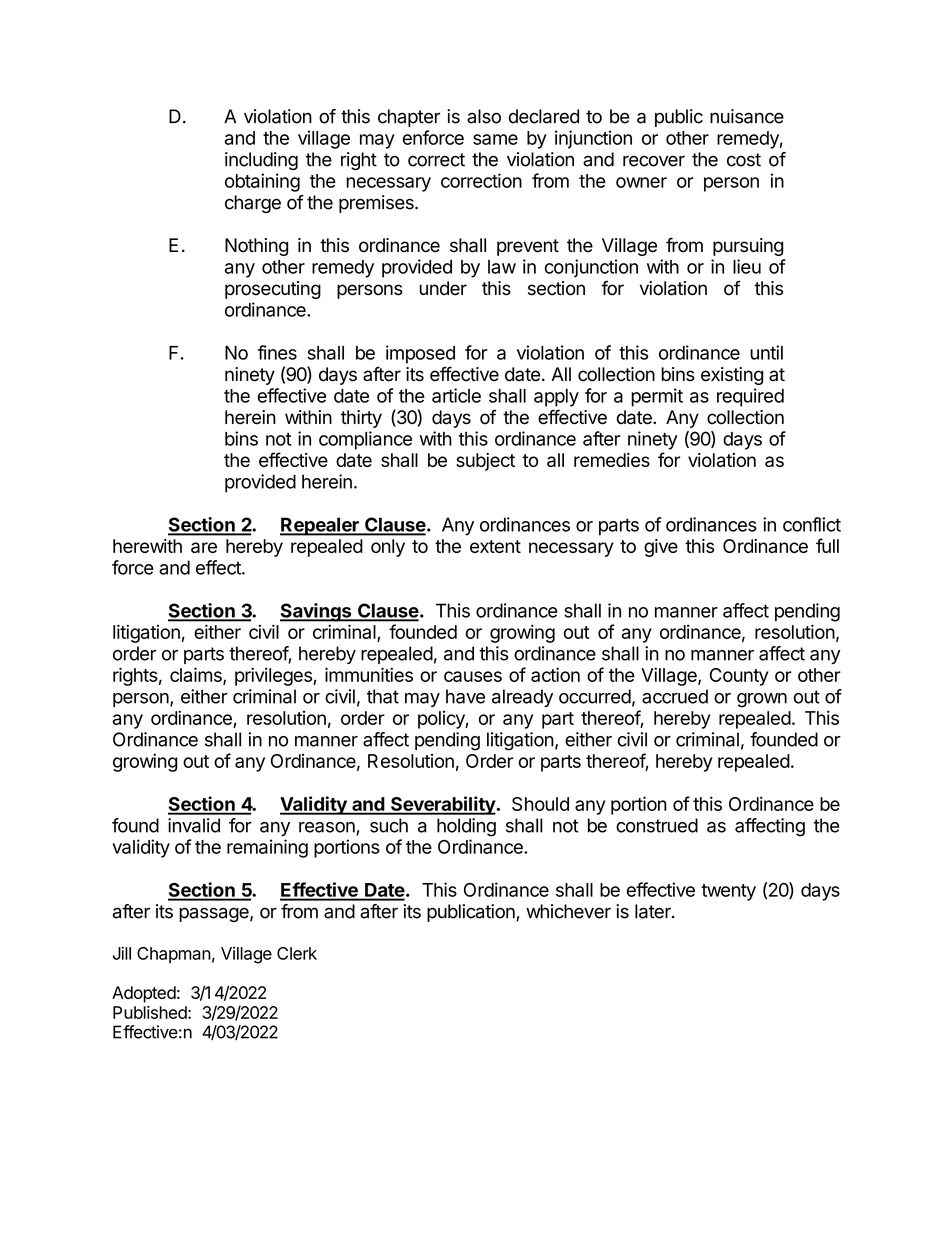  I want to click on extent, so click(495, 546).
